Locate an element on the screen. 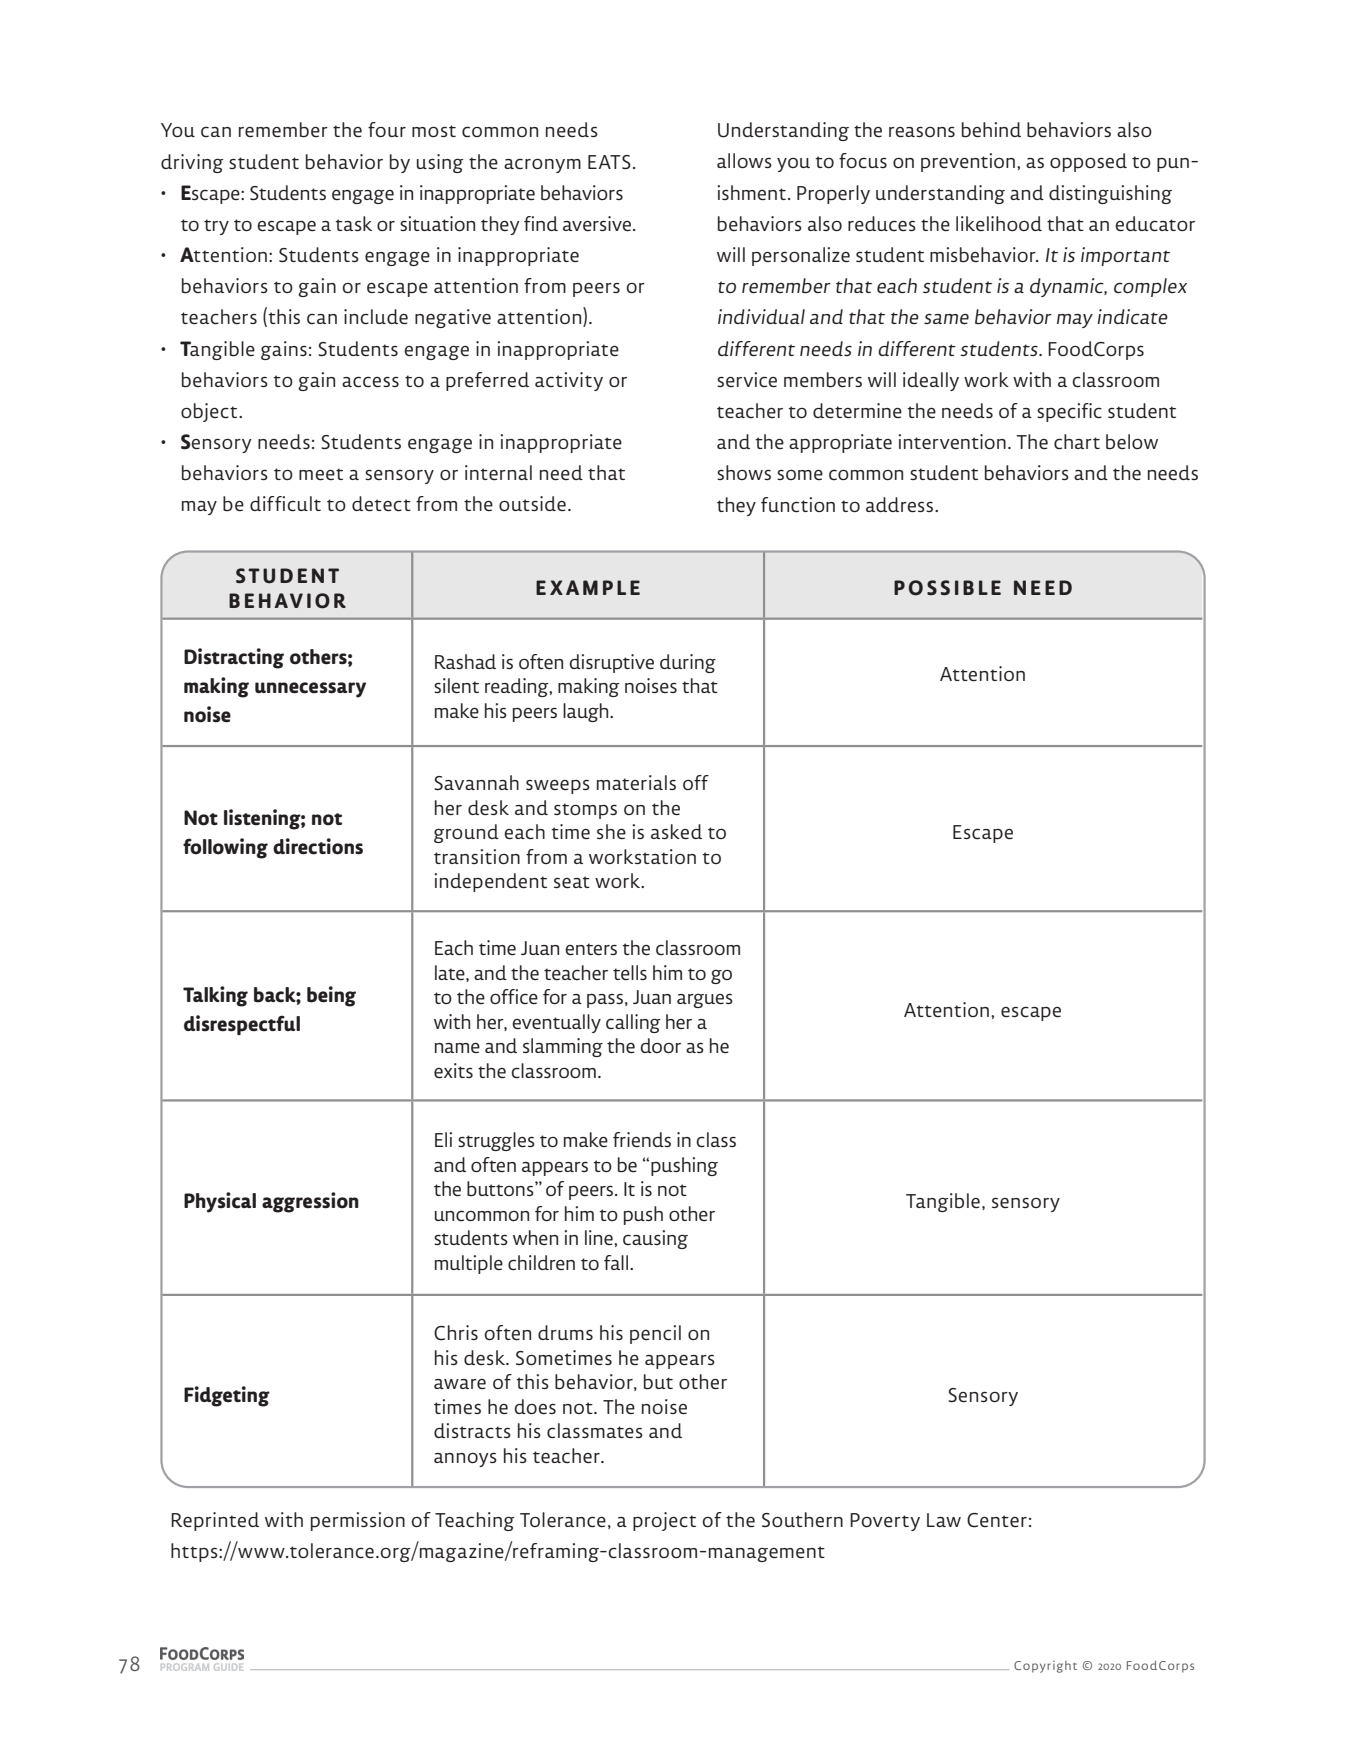  task is located at coordinates (353, 223).
